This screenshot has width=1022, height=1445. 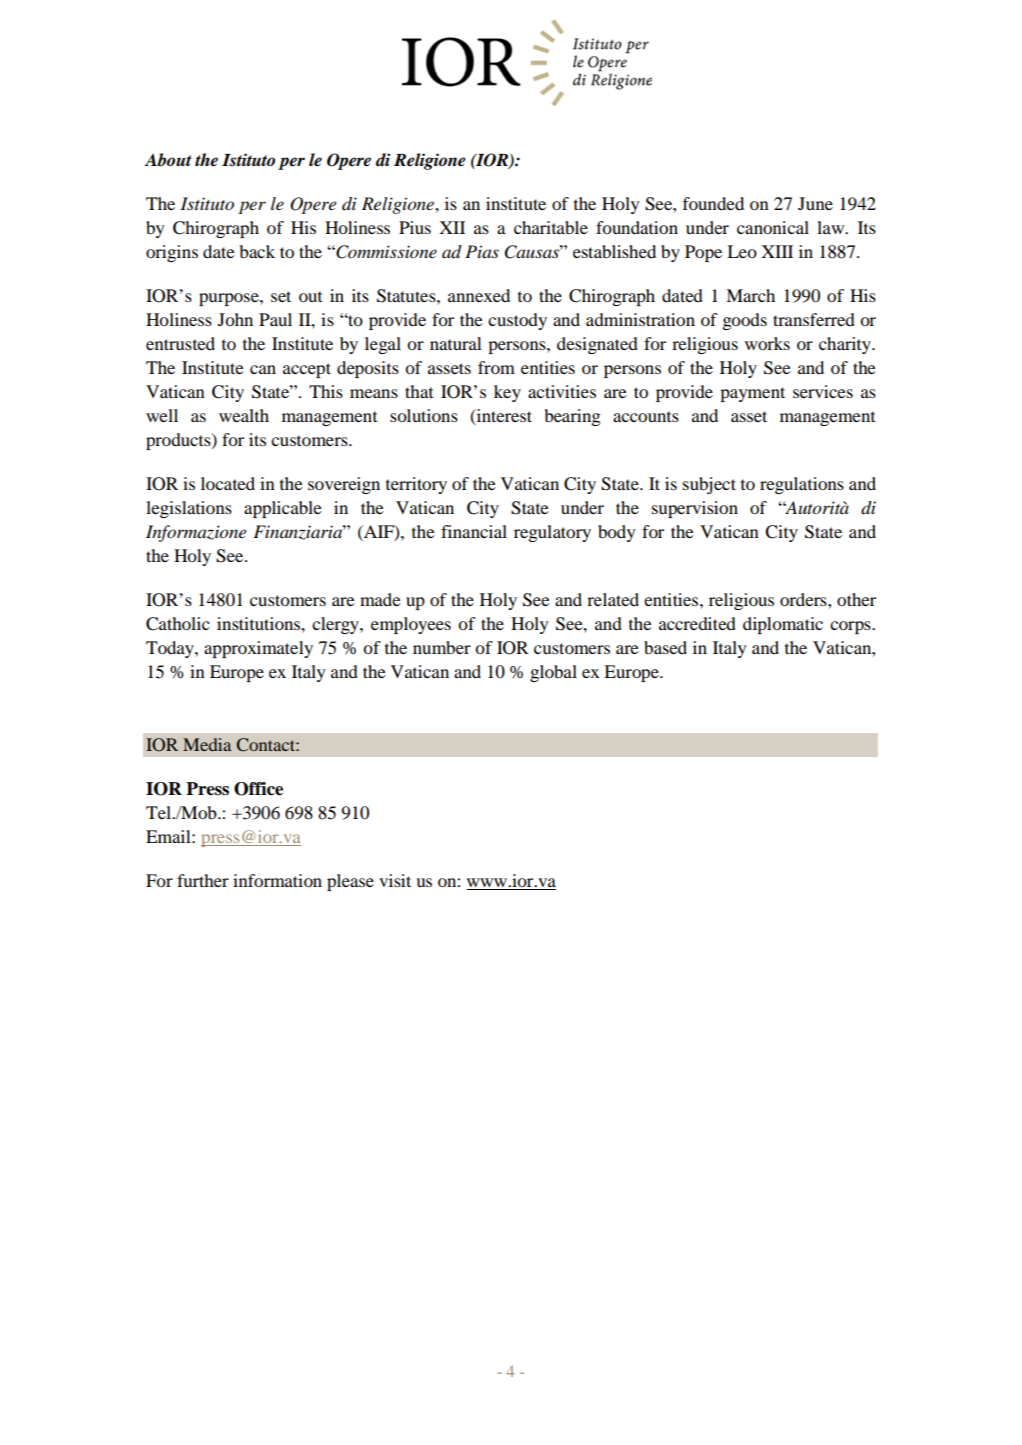 I want to click on information, so click(x=277, y=880).
